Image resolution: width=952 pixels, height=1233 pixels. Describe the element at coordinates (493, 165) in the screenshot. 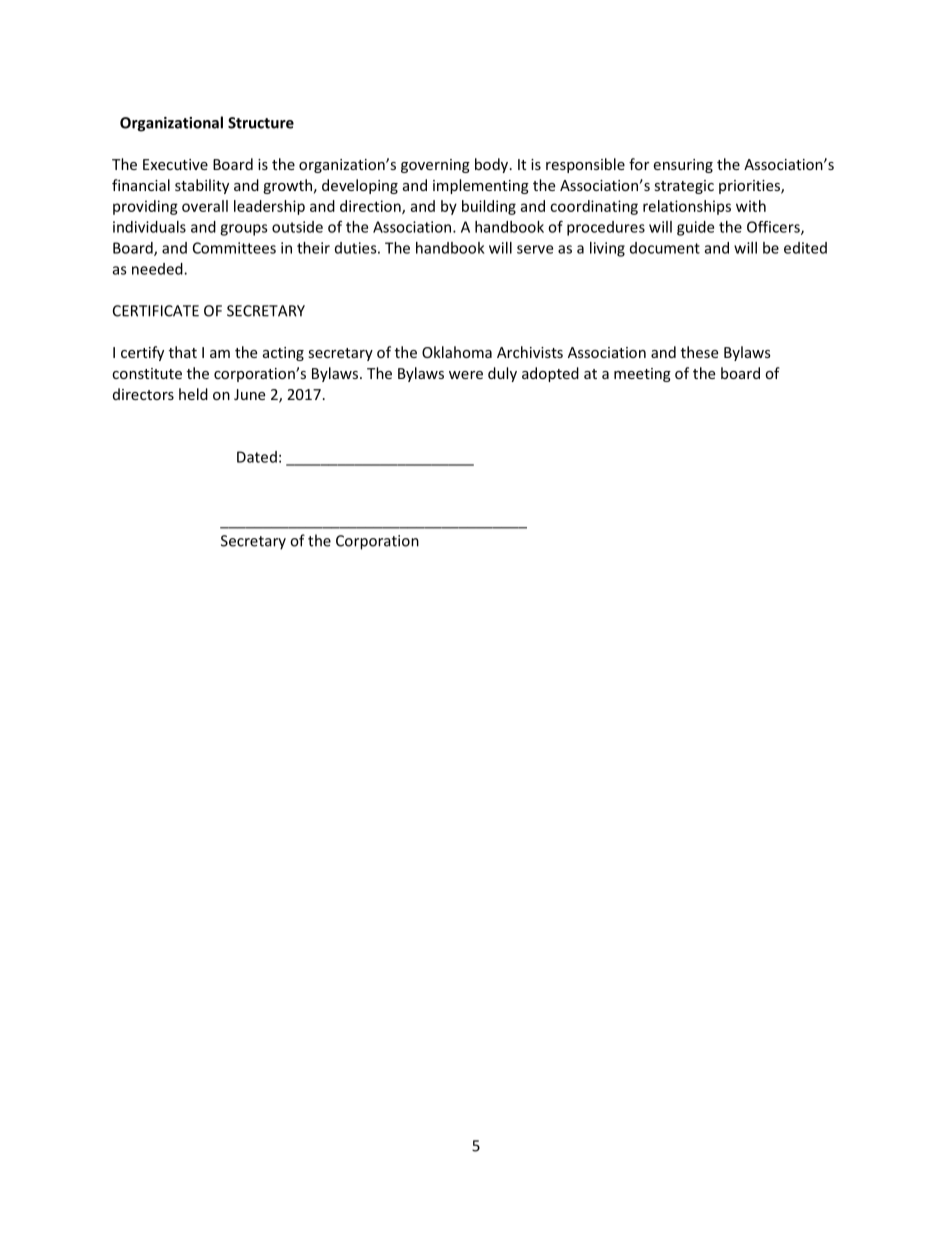

I see `body` at that location.
